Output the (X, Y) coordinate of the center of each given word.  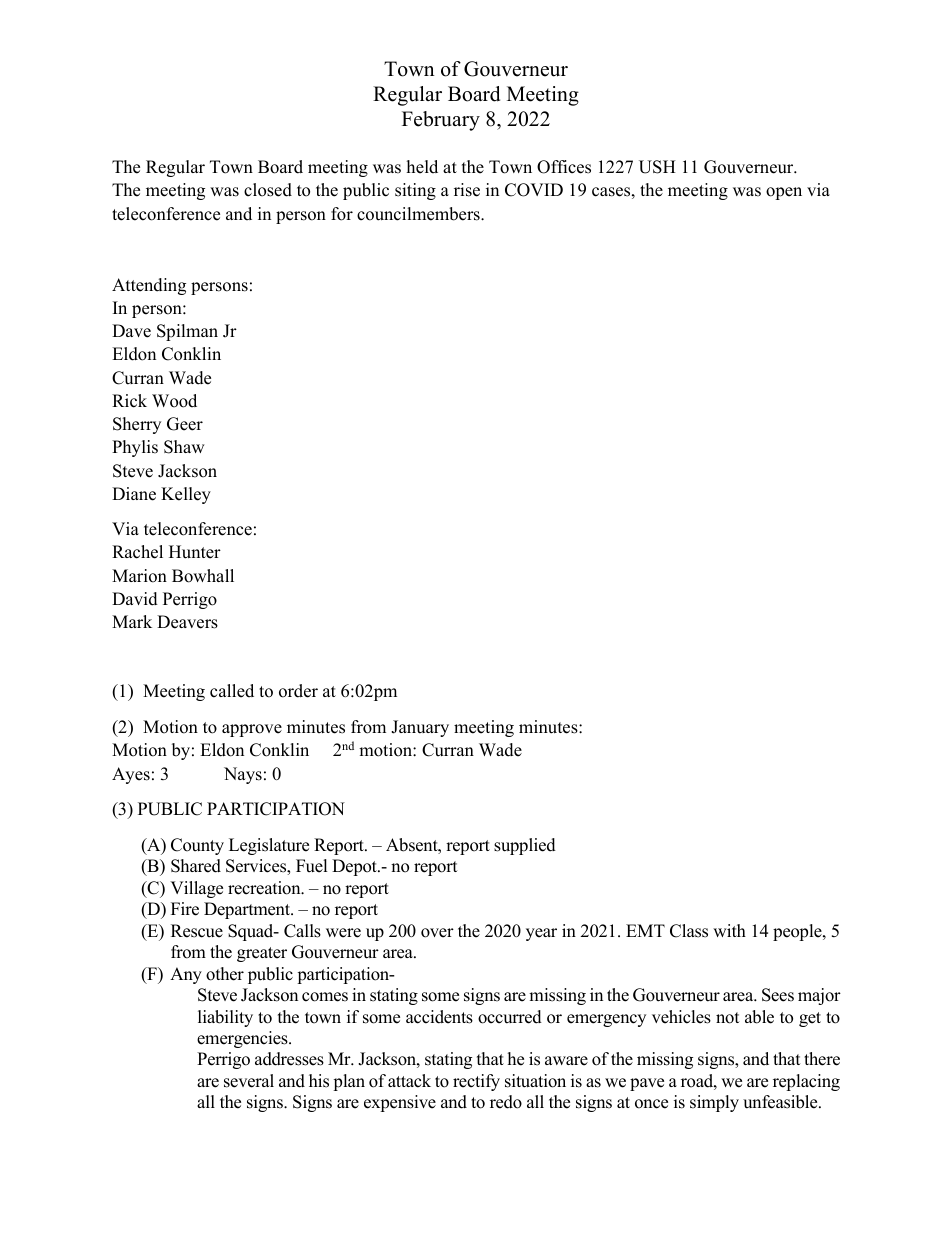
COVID (534, 190)
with (729, 930)
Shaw (184, 447)
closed (268, 190)
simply (714, 1103)
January (420, 728)
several (249, 1081)
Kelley (186, 495)
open (784, 193)
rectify (476, 1082)
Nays (243, 775)
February (441, 121)
